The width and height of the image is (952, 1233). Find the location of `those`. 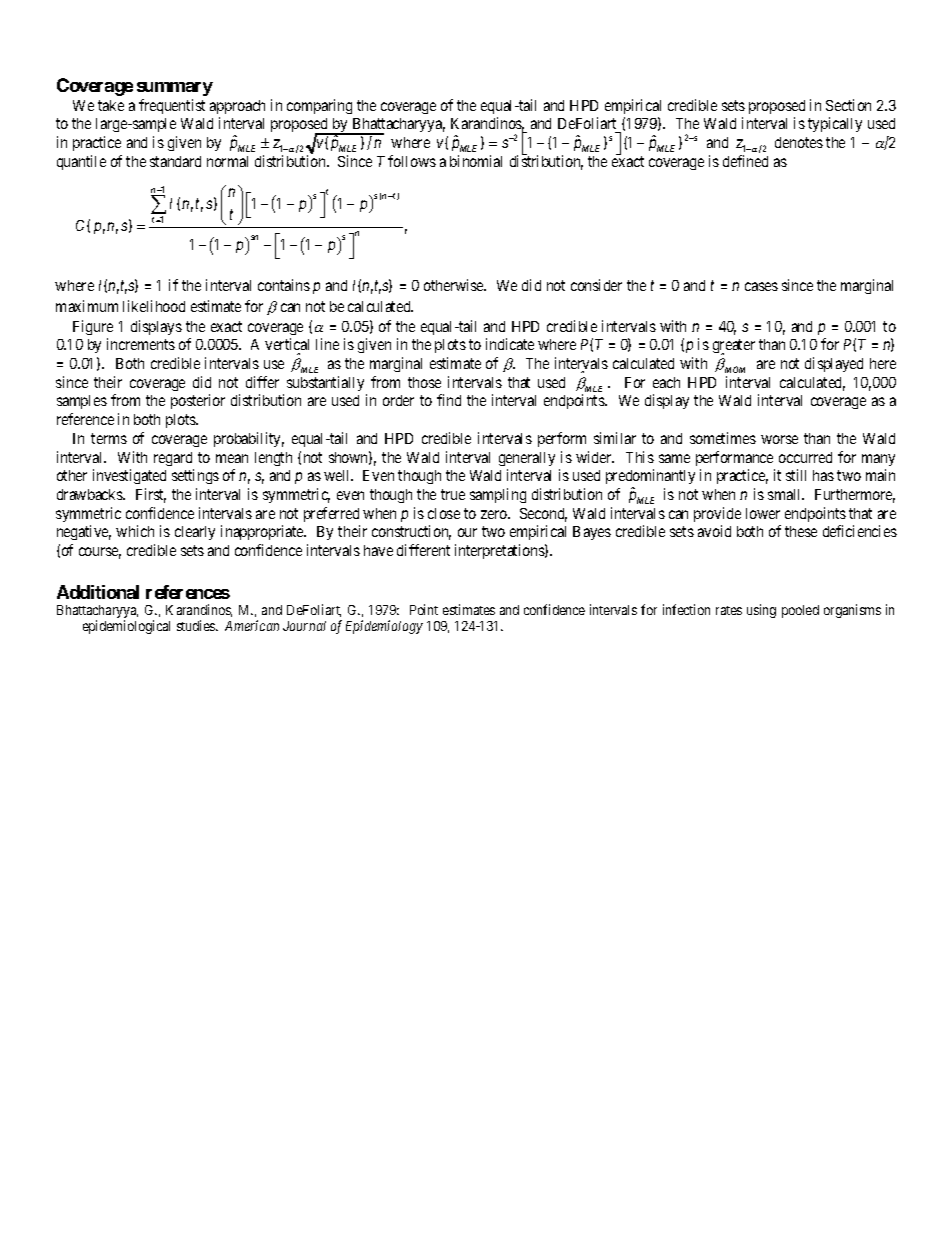

those is located at coordinates (424, 382).
